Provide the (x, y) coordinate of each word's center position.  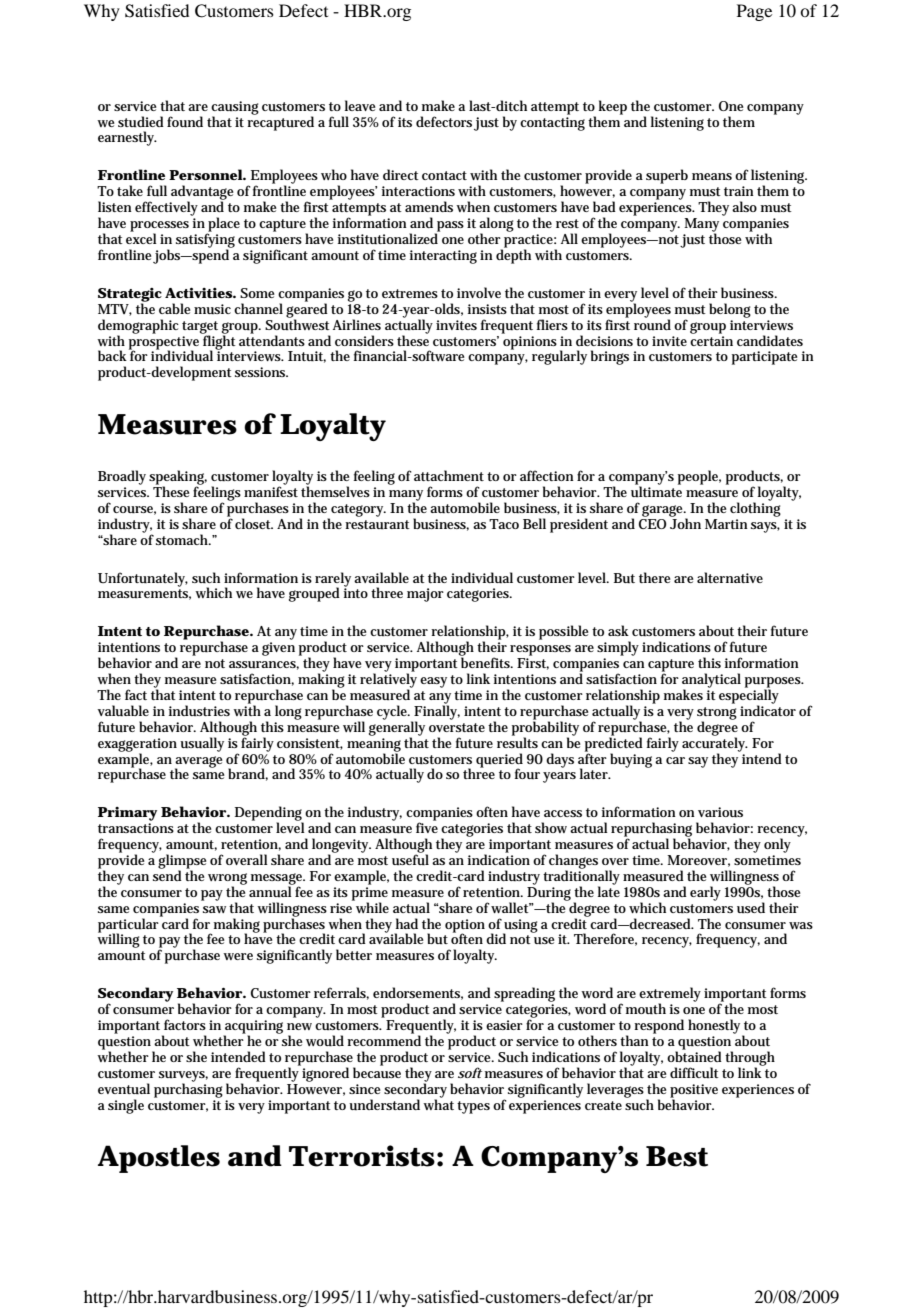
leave (360, 105)
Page (754, 12)
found (185, 121)
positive (694, 1092)
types (473, 1107)
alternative (730, 577)
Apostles (159, 1159)
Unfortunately (143, 579)
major (425, 595)
